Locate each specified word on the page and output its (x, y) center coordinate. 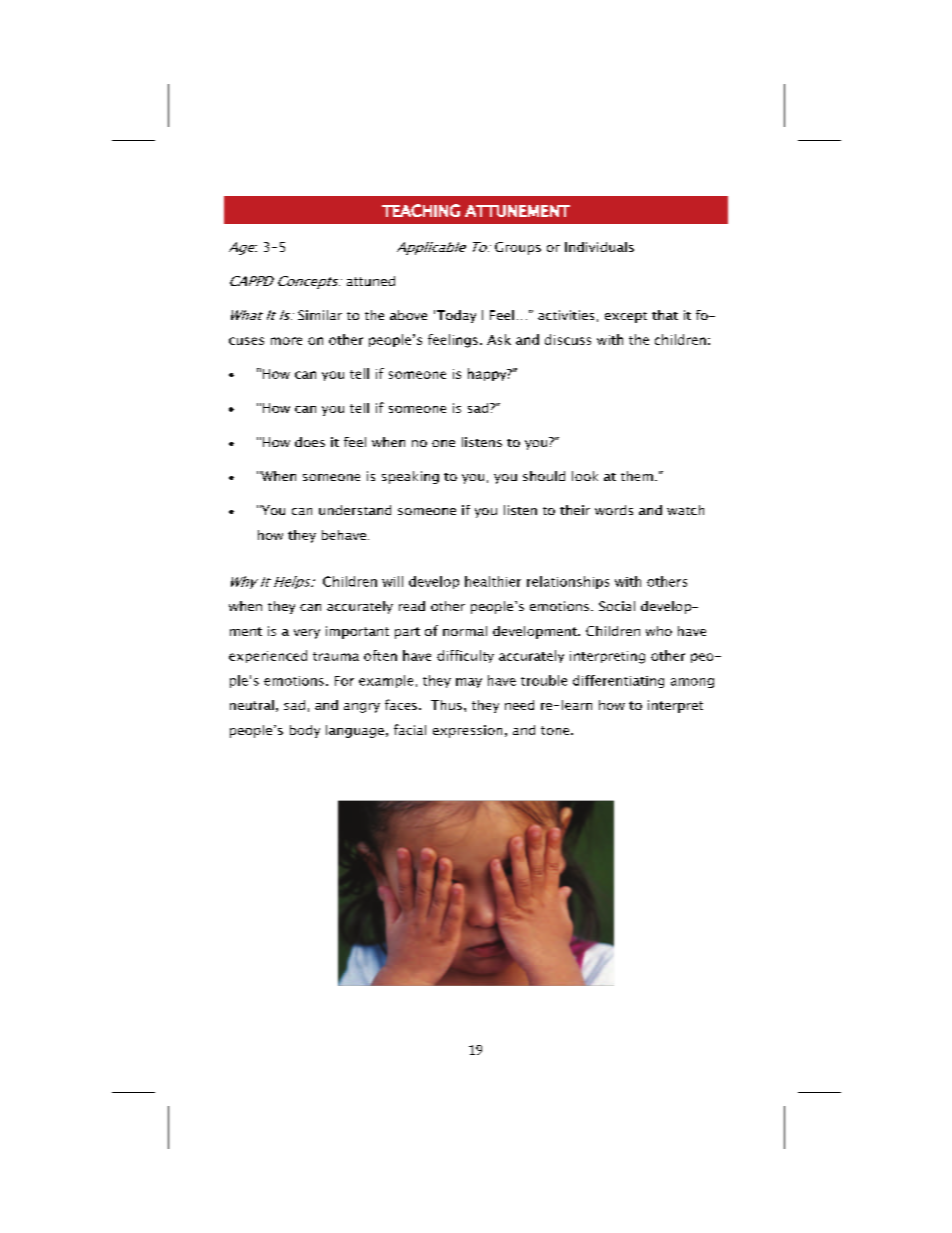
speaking (410, 477)
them (637, 476)
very (307, 634)
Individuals (599, 247)
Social (617, 606)
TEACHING (421, 210)
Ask (499, 339)
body (305, 731)
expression (467, 731)
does (310, 442)
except (626, 317)
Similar (320, 315)
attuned (371, 281)
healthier (493, 581)
